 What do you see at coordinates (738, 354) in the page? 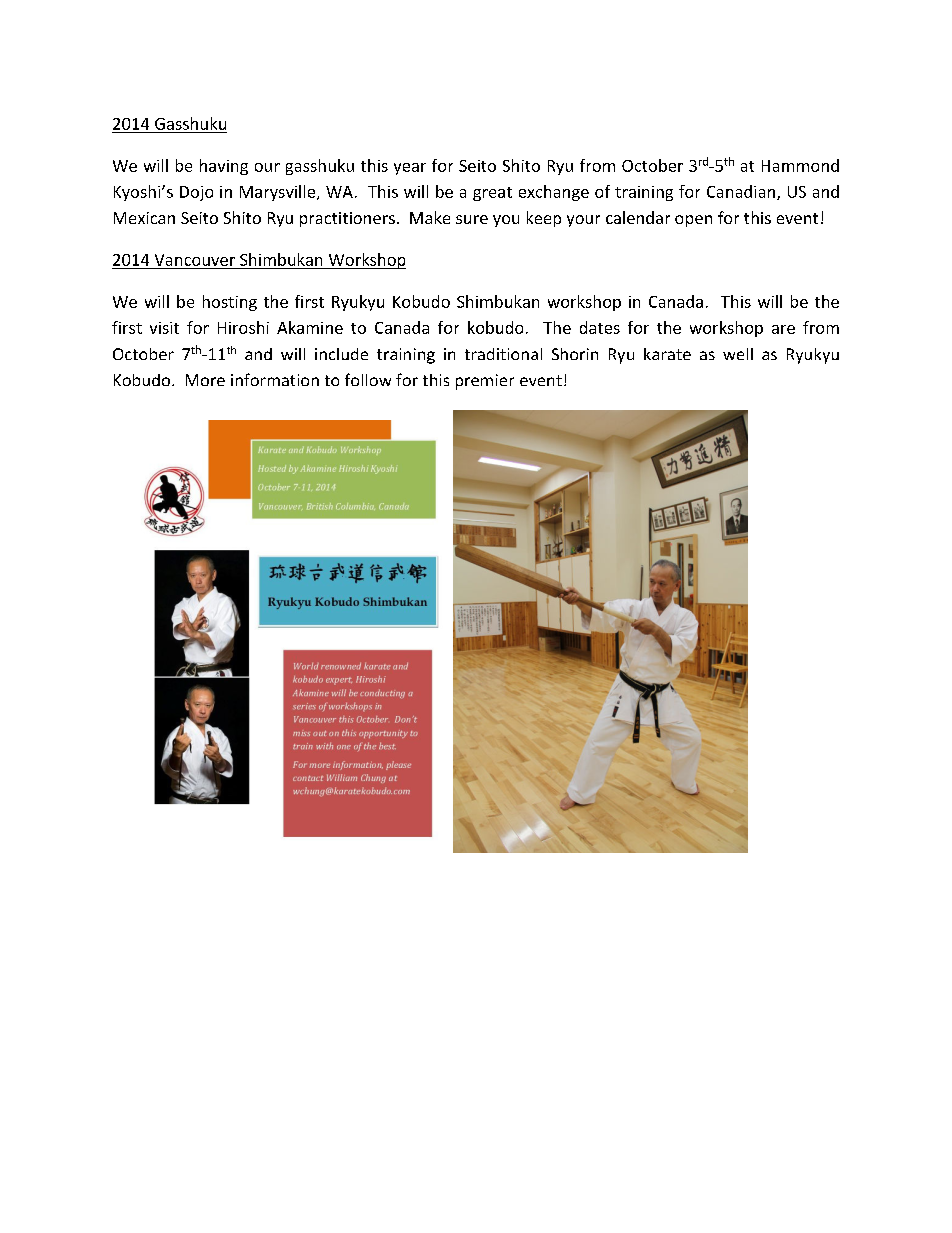
I see `well` at bounding box center [738, 354].
